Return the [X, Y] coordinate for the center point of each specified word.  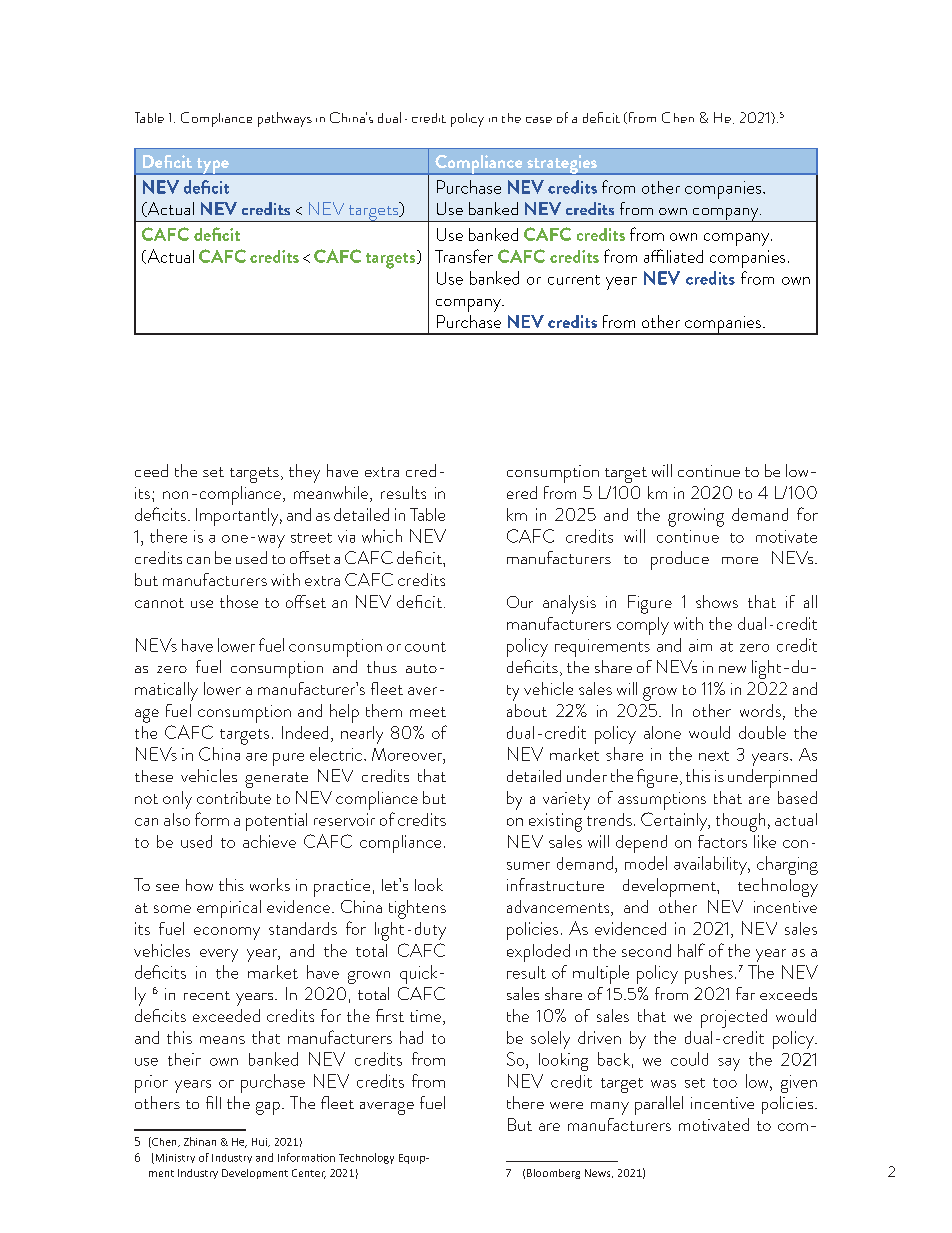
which [382, 536]
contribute [234, 797]
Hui [260, 1142]
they [304, 473]
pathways [285, 119]
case [539, 120]
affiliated [673, 256]
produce [680, 560]
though [740, 822]
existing [555, 822]
